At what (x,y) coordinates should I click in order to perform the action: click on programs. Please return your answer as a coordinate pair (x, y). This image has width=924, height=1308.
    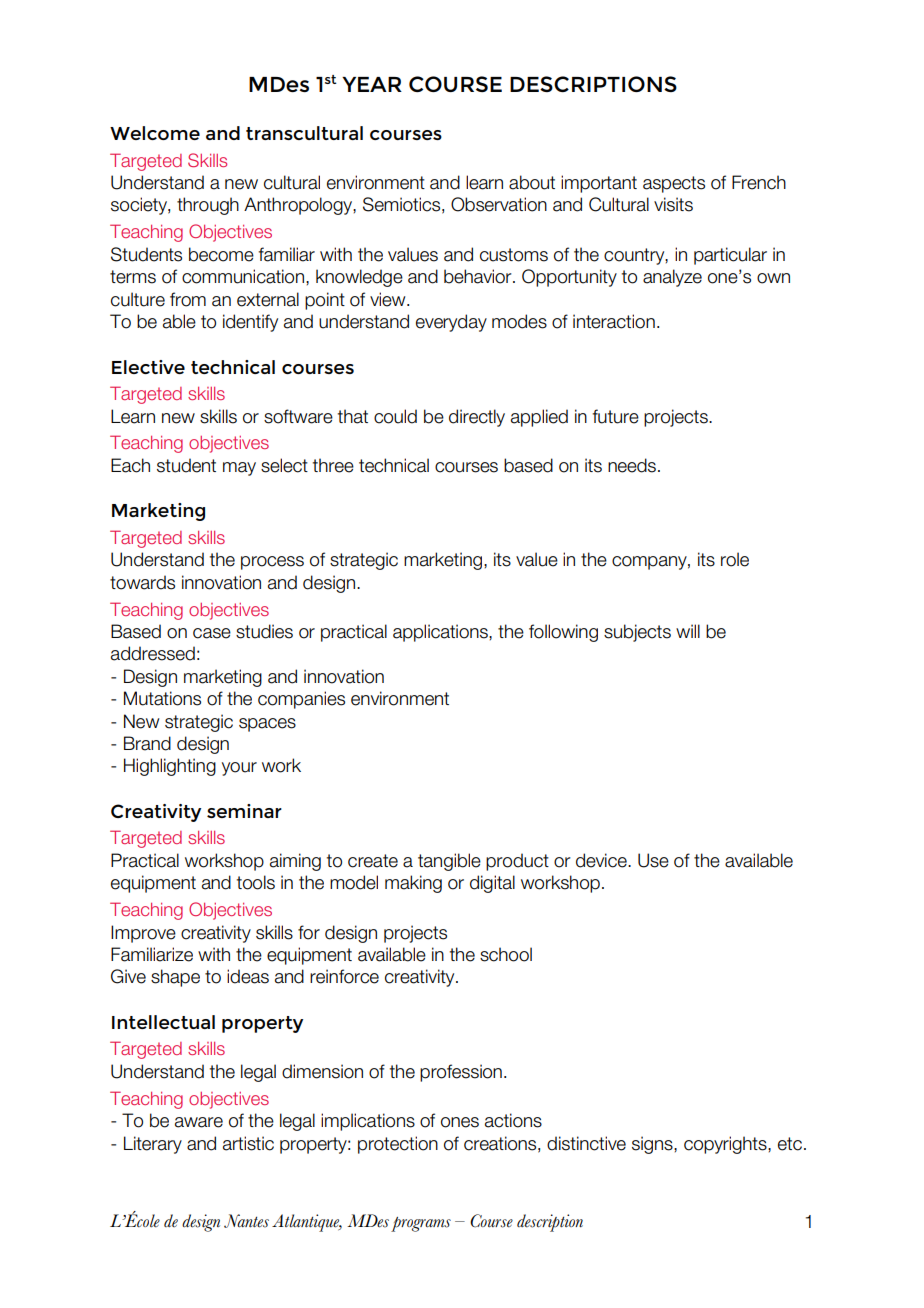
    Looking at the image, I should click on (421, 1224).
